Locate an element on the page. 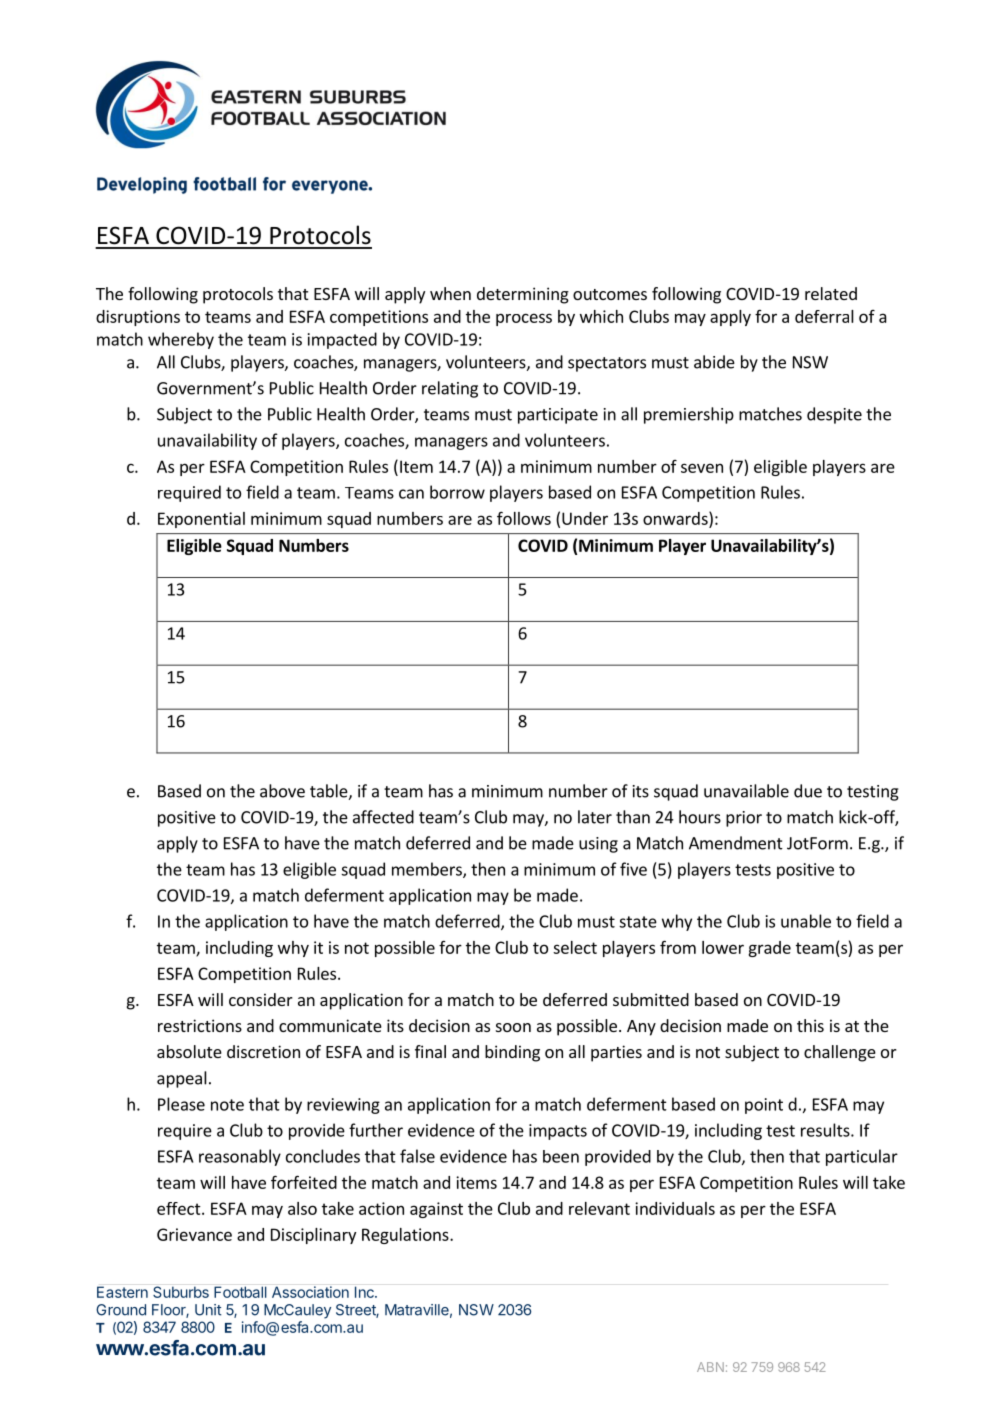  unavailable is located at coordinates (746, 791).
